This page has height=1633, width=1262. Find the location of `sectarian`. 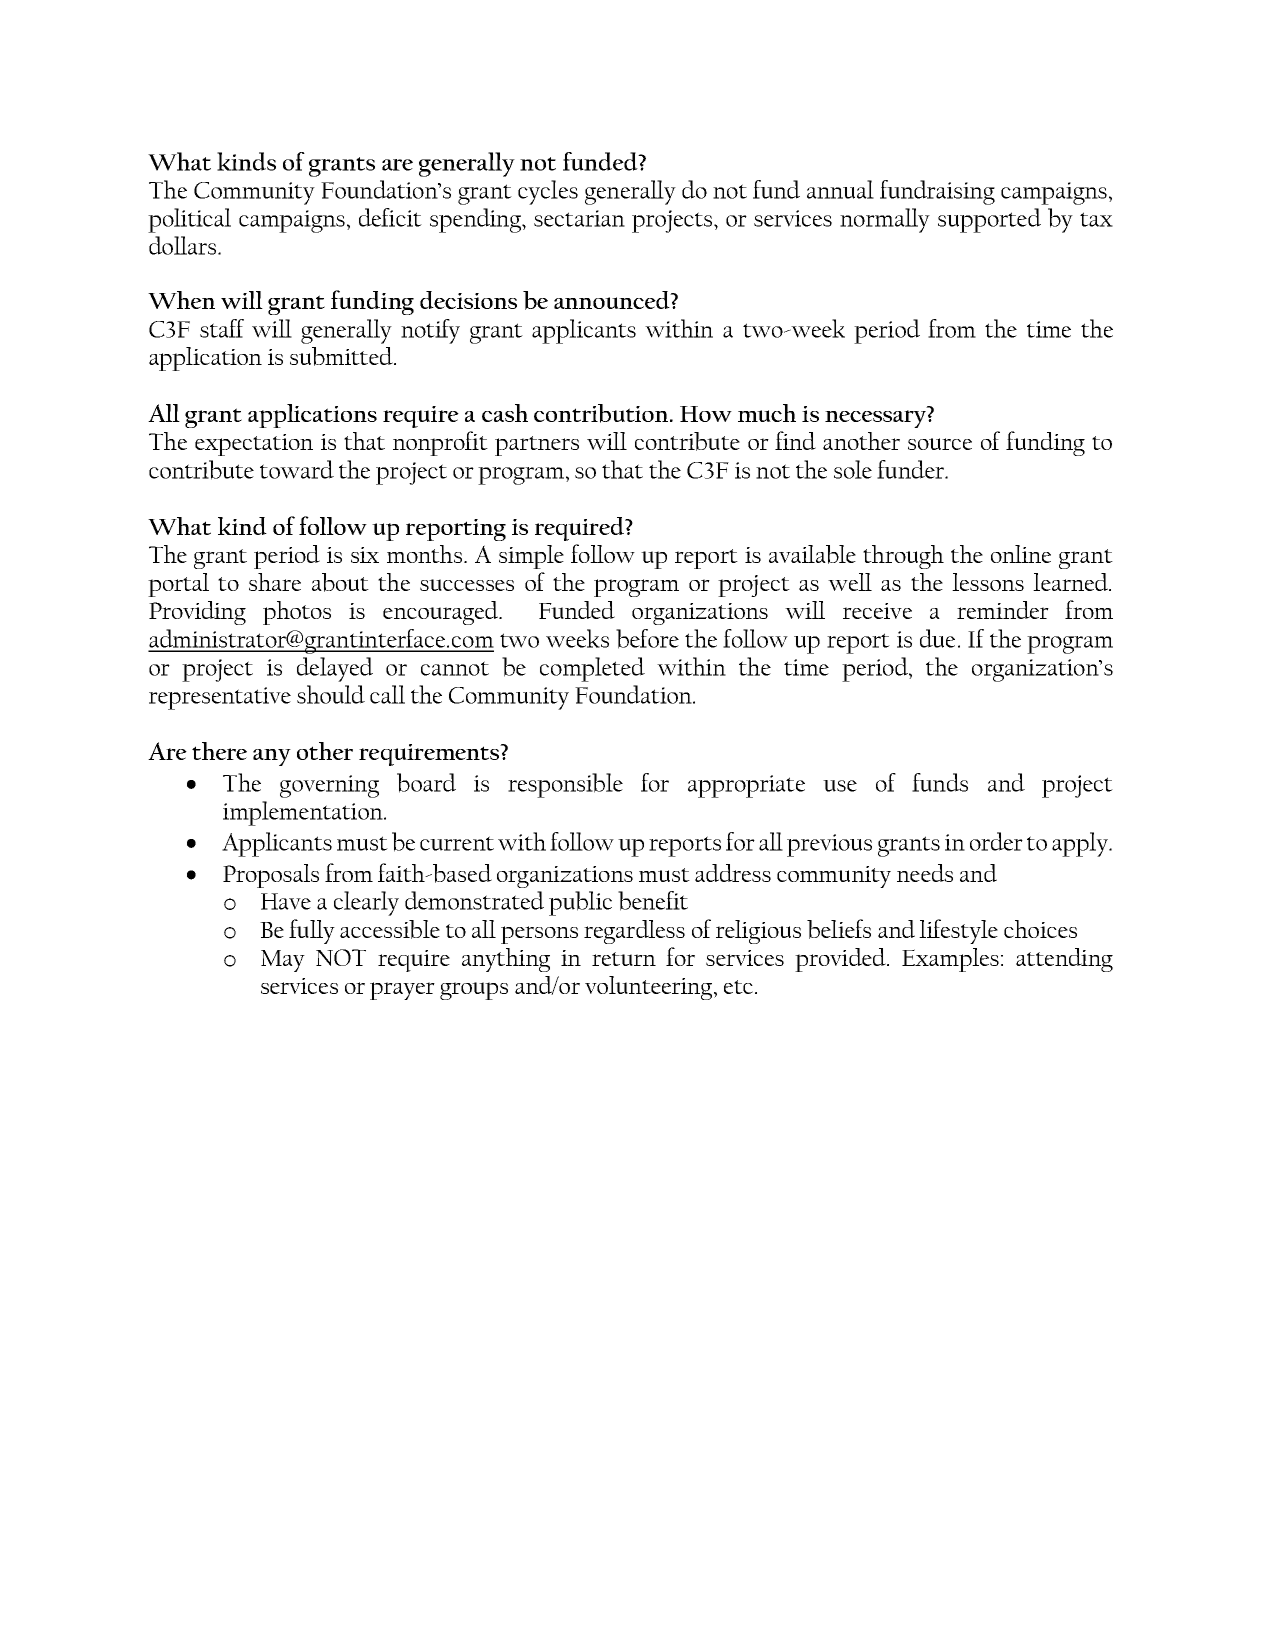

sectarian is located at coordinates (579, 218).
